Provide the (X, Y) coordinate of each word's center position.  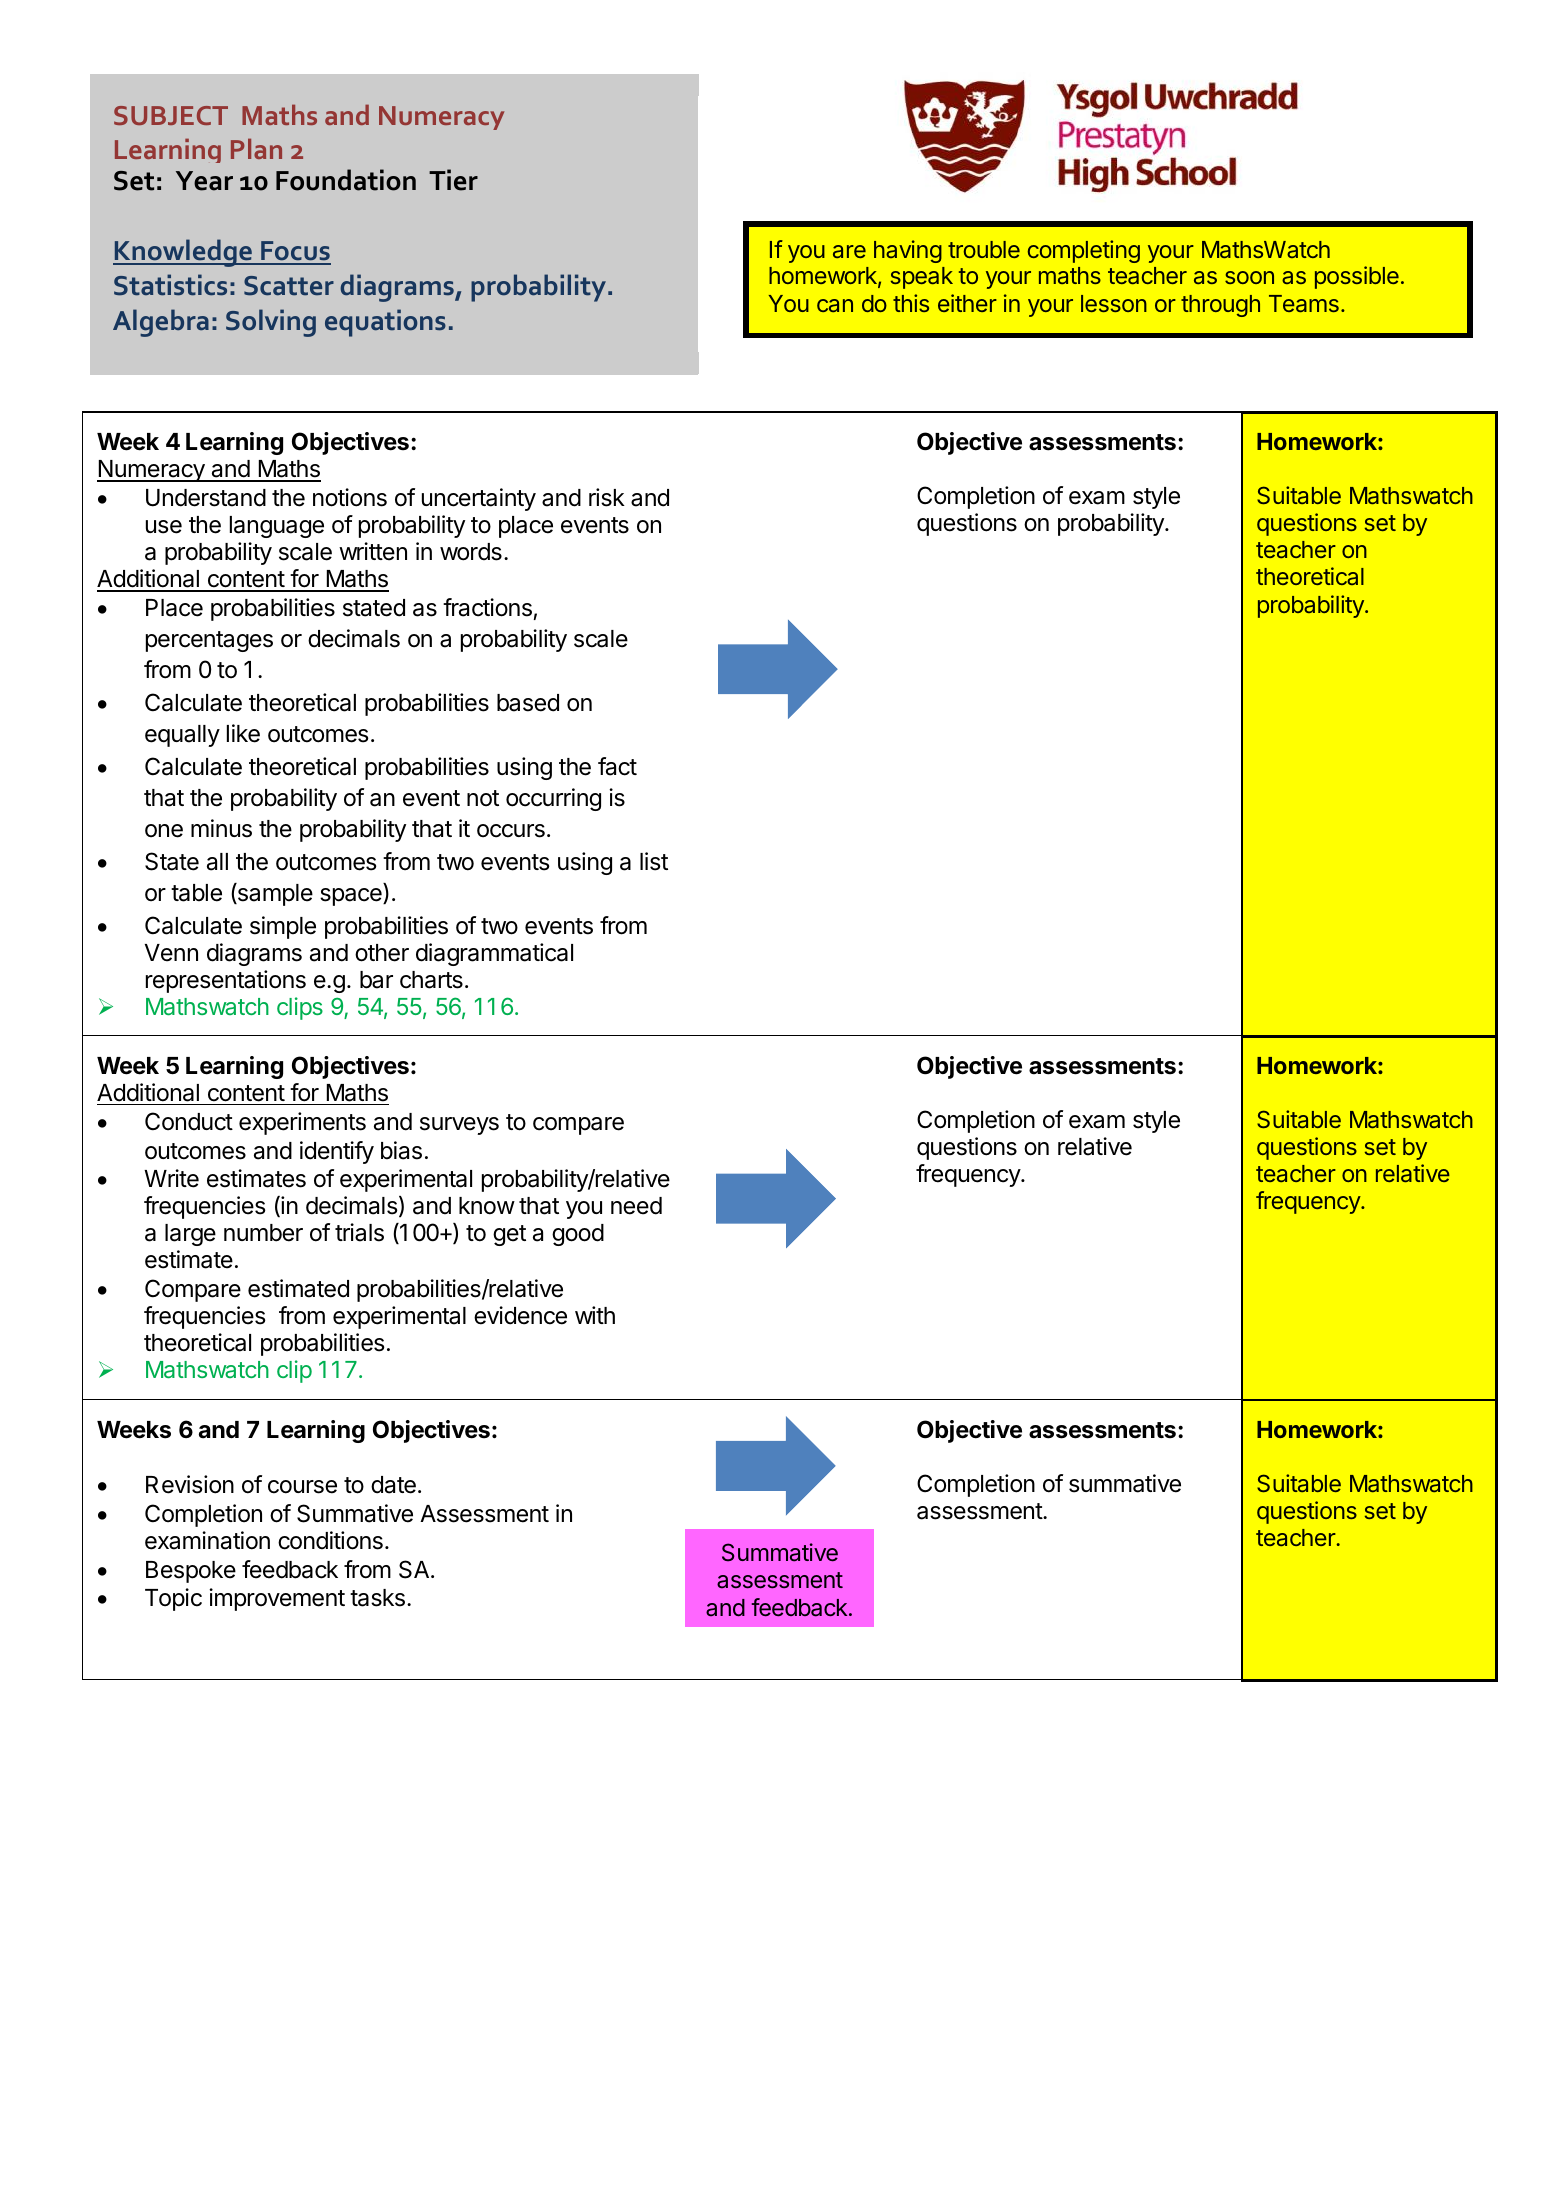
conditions (330, 1540)
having (908, 251)
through (1220, 306)
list (654, 861)
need (636, 1206)
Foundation (346, 180)
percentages (209, 641)
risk (607, 497)
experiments (302, 1123)
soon (1249, 277)
